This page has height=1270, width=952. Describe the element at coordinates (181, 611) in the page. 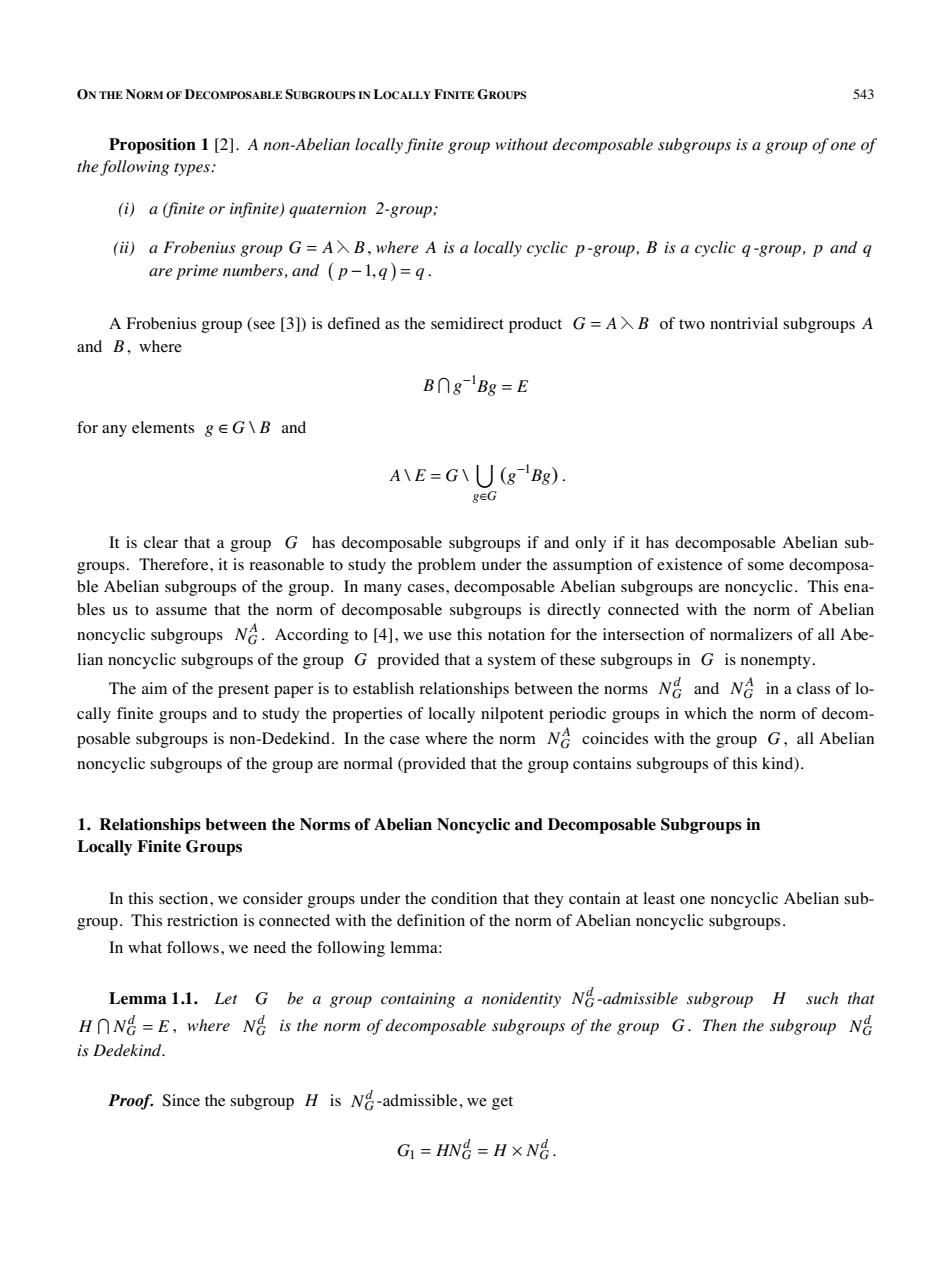

I see `assume` at that location.
